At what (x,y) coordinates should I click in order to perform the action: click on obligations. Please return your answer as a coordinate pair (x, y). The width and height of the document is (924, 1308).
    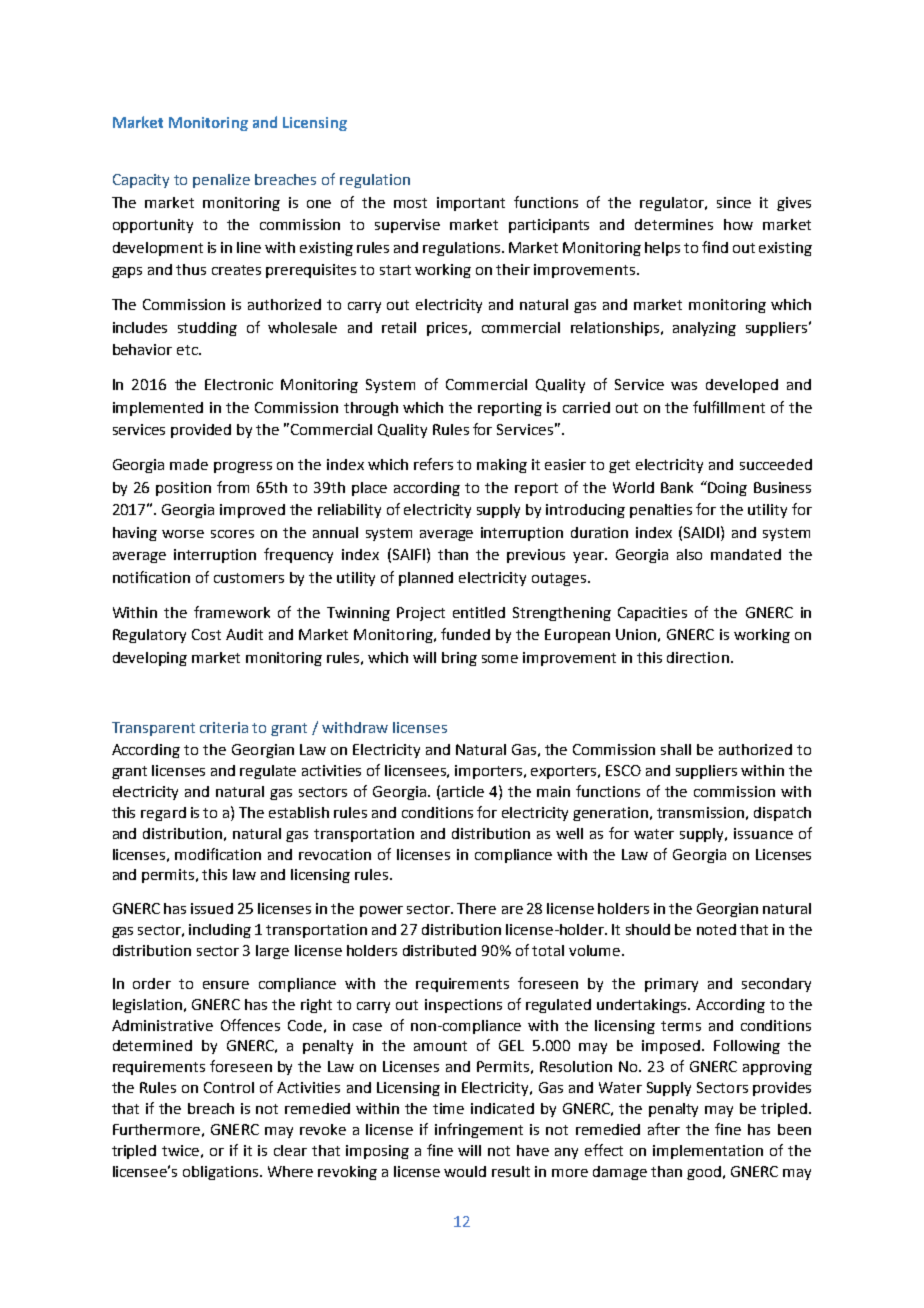
    Looking at the image, I should click on (222, 1173).
